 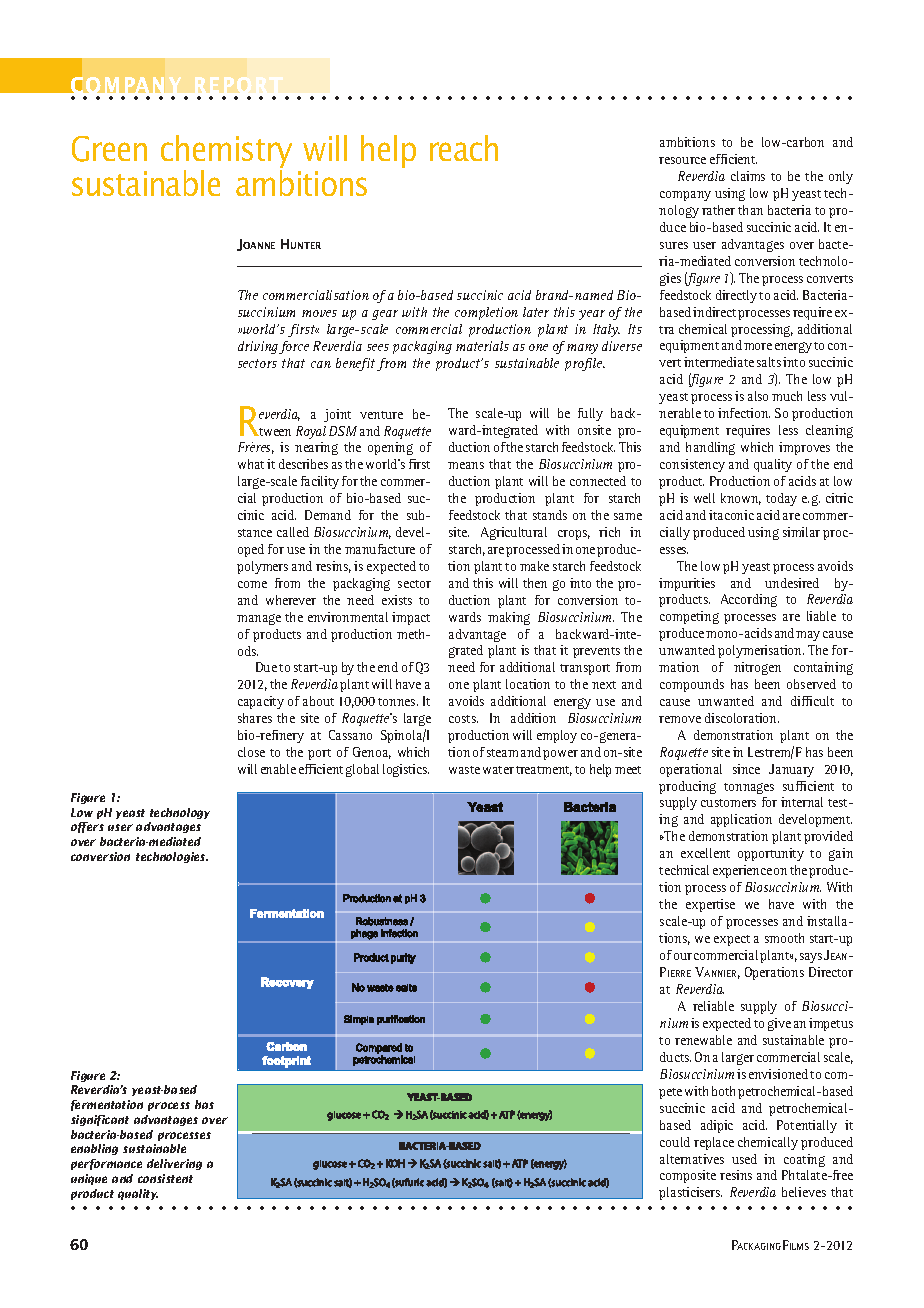 What do you see at coordinates (261, 702) in the screenshot?
I see `capacity` at bounding box center [261, 702].
